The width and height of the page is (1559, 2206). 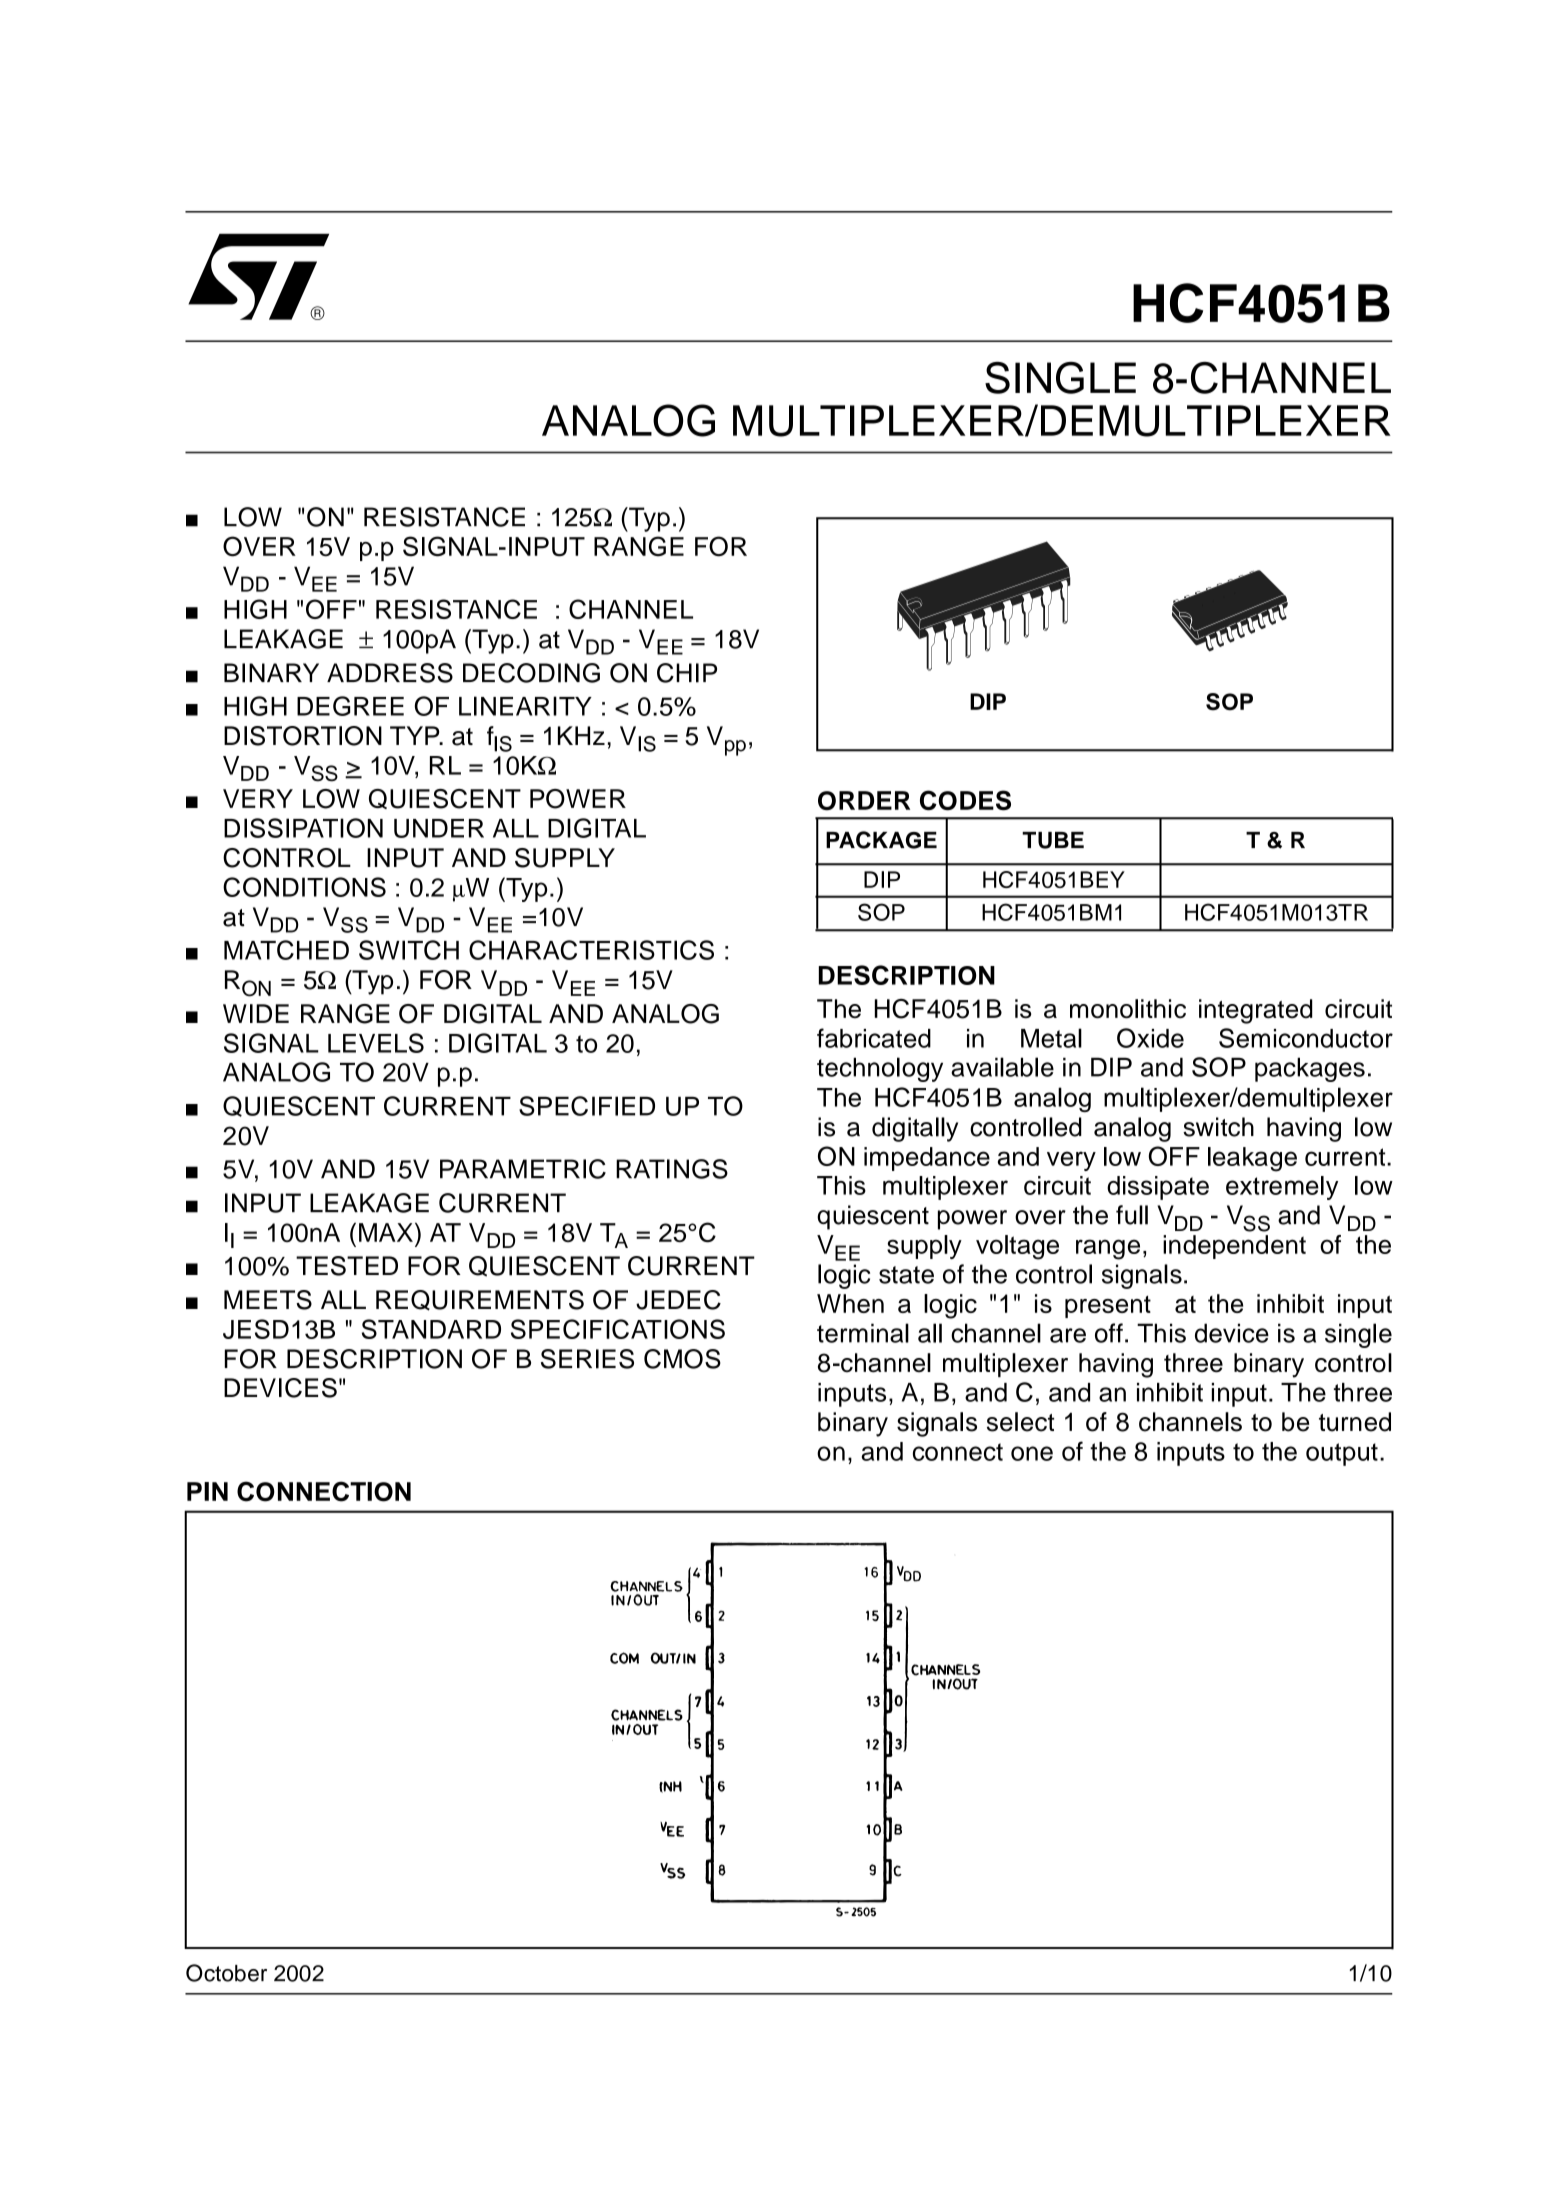 What do you see at coordinates (850, 1303) in the page?
I see `When` at bounding box center [850, 1303].
